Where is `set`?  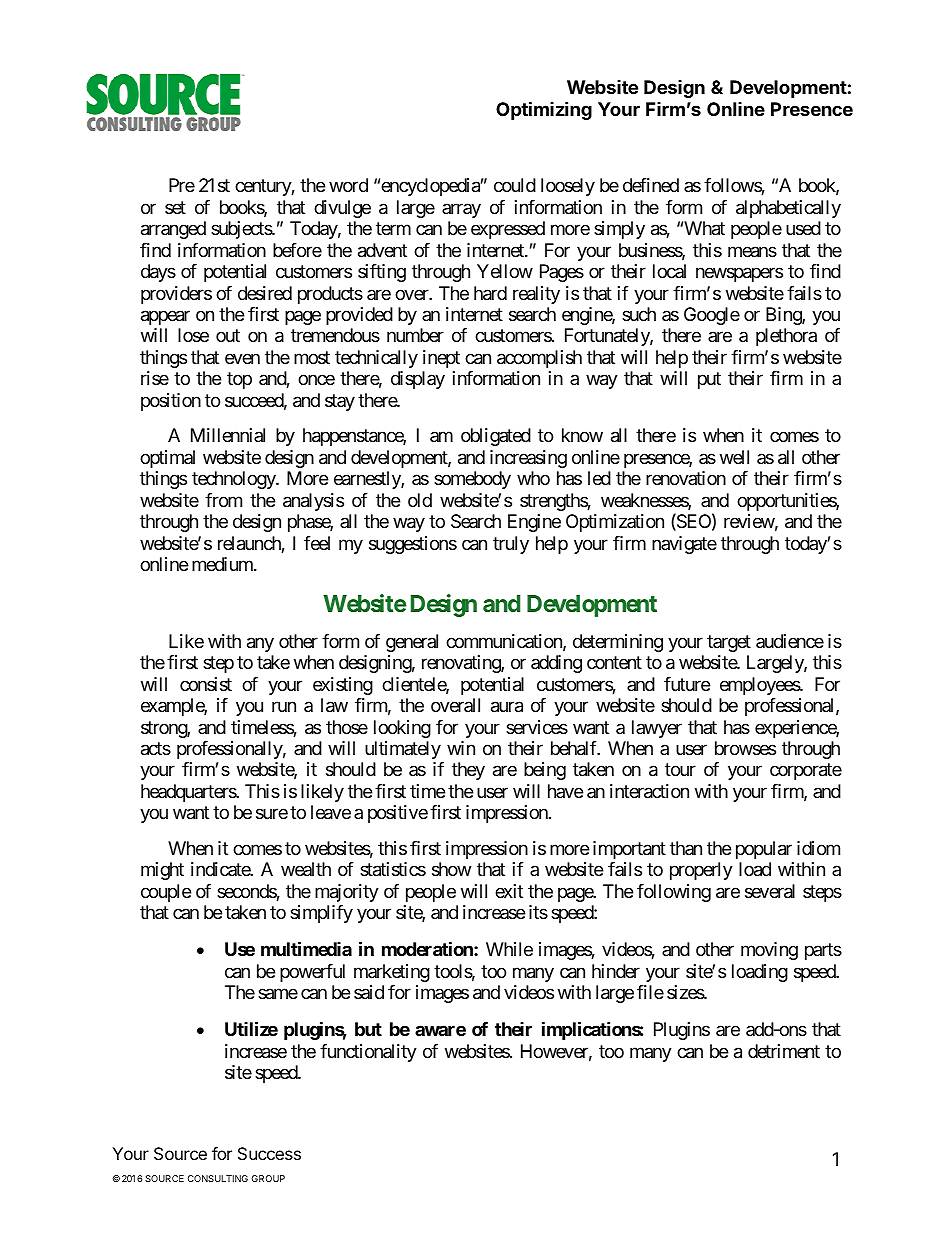
set is located at coordinates (175, 207).
